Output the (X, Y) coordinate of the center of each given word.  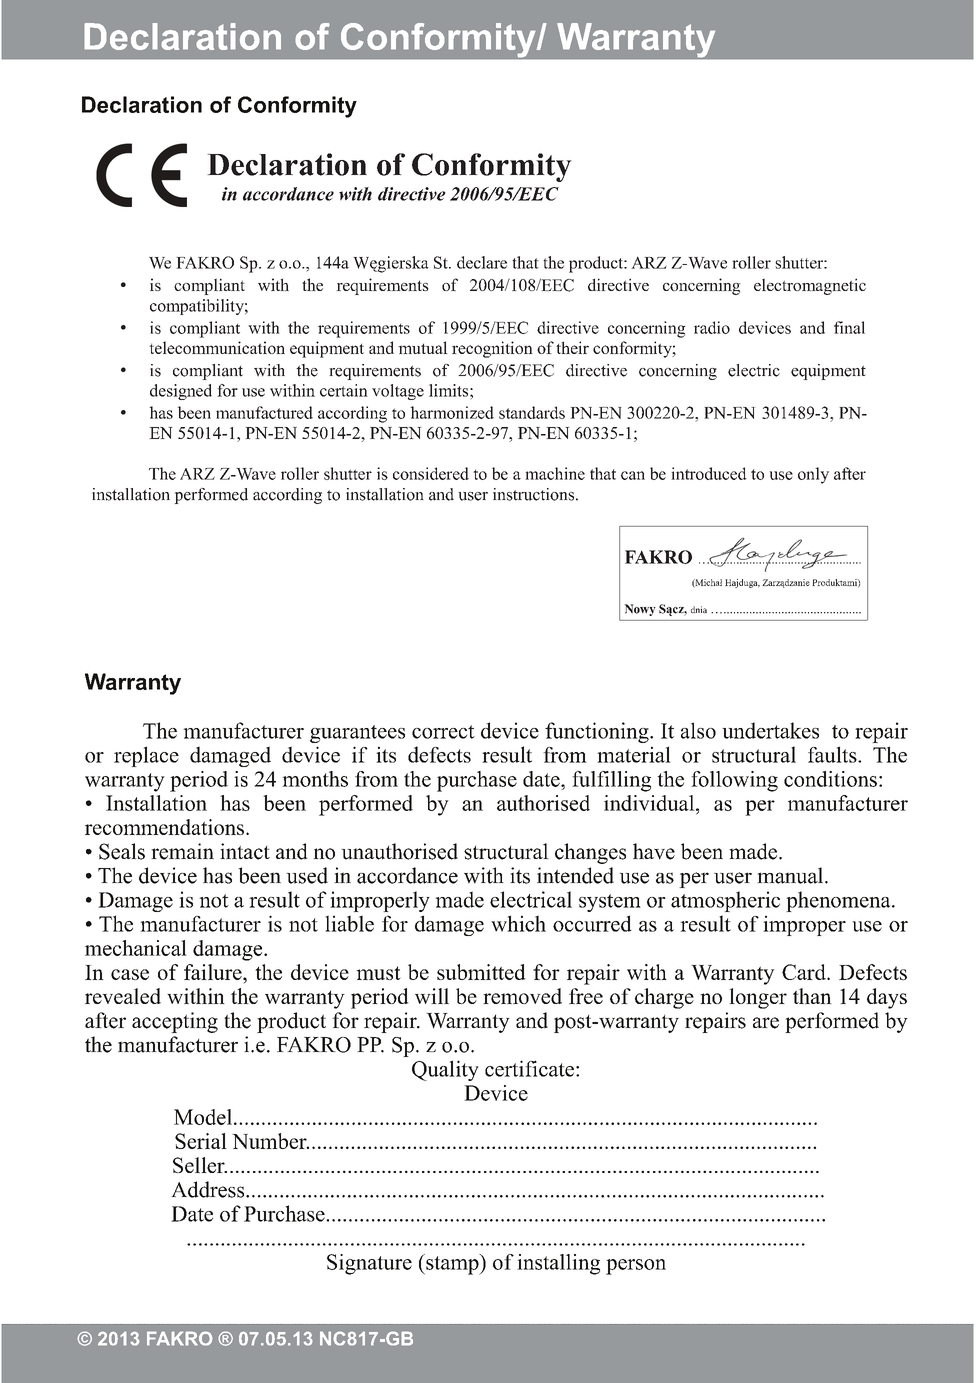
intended (575, 875)
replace (146, 756)
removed (522, 996)
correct (443, 732)
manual (791, 875)
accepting (175, 1022)
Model (203, 1117)
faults (833, 754)
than (812, 996)
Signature (369, 1264)
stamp (452, 1264)
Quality (445, 1070)
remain (182, 851)
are (766, 1023)
